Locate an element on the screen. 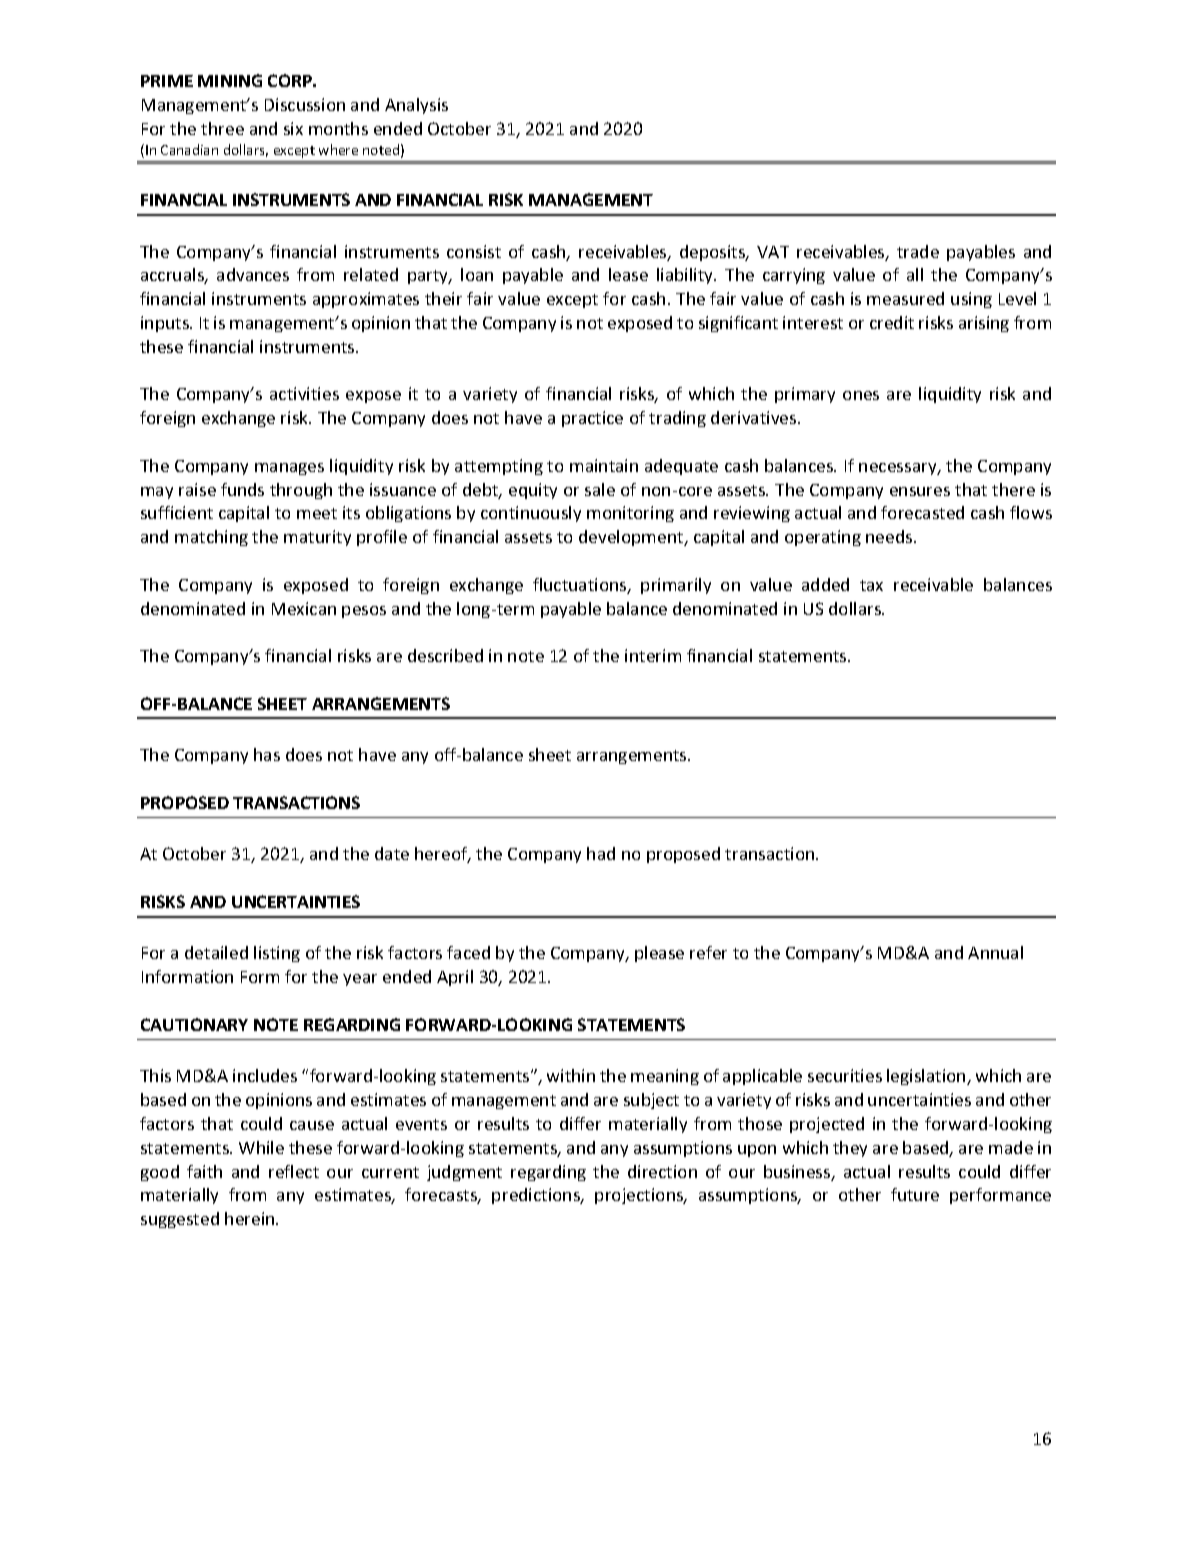 The height and width of the screenshot is (1544, 1193). Mexican is located at coordinates (304, 608).
